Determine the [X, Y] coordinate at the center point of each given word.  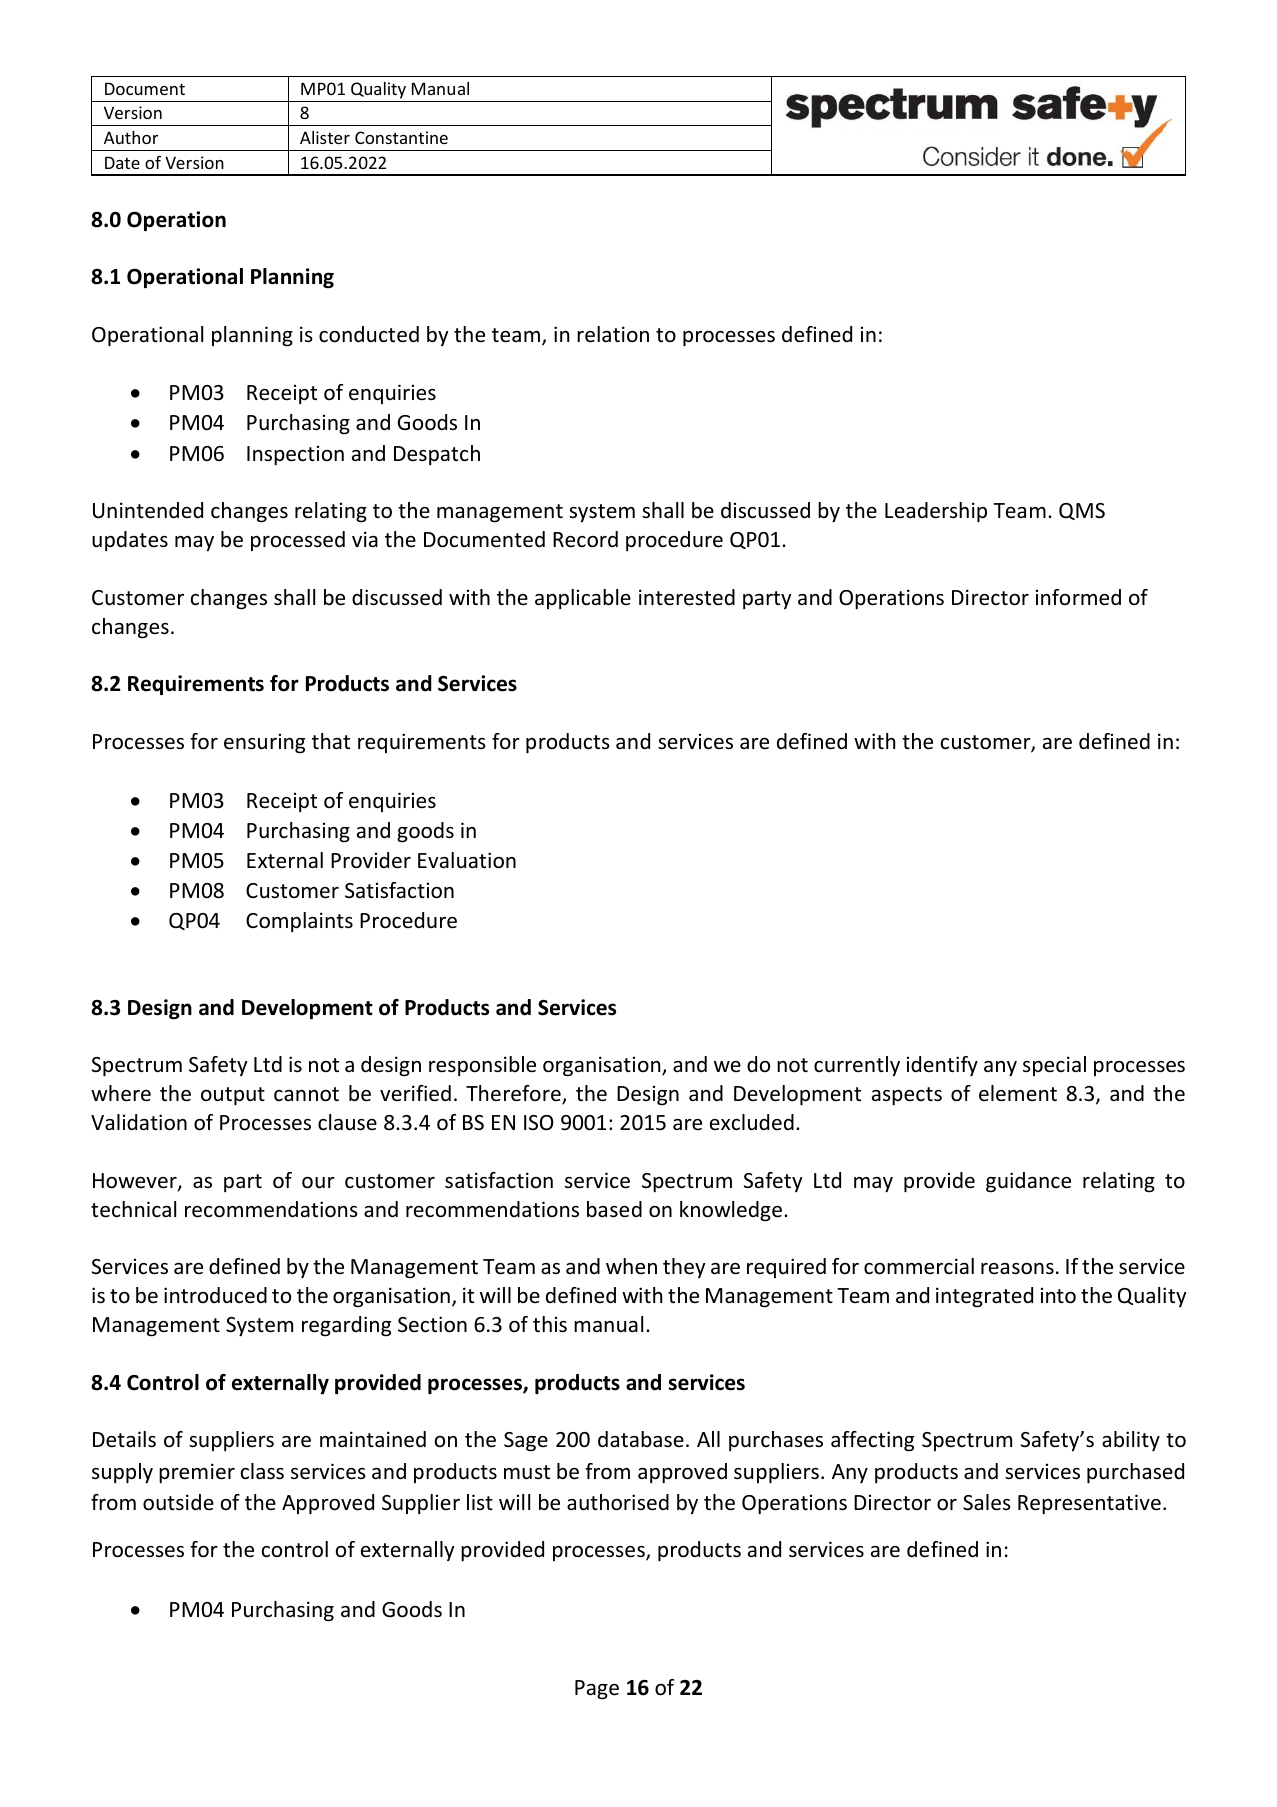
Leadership [936, 512]
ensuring [264, 743]
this [550, 1324]
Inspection [295, 455]
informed [1078, 597]
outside [178, 1502]
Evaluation [467, 860]
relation [613, 334]
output [233, 1096]
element [1018, 1093]
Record [585, 539]
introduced [215, 1295]
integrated [984, 1297]
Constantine [401, 137]
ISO [539, 1123]
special [1054, 1066]
